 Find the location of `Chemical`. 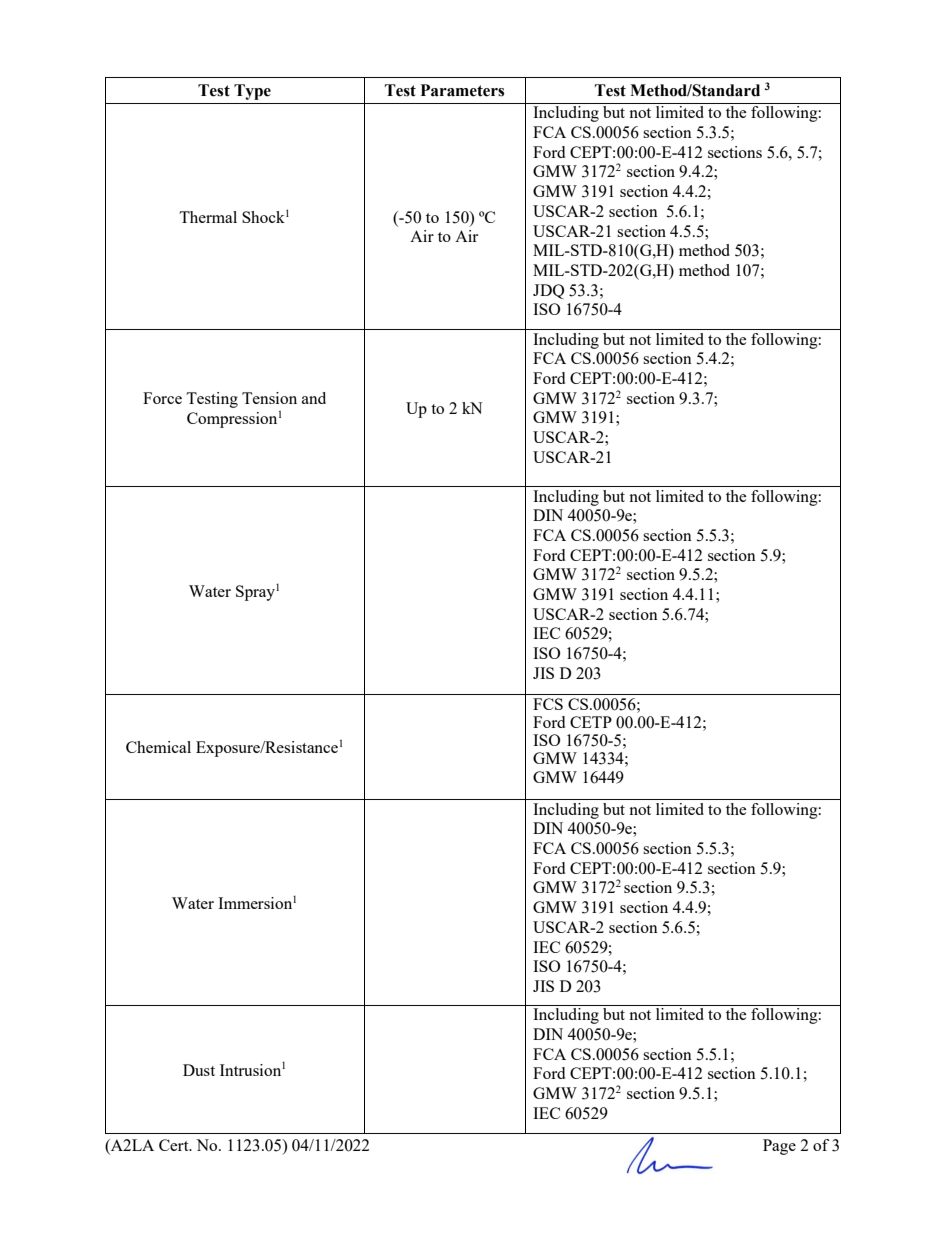

Chemical is located at coordinates (158, 747).
